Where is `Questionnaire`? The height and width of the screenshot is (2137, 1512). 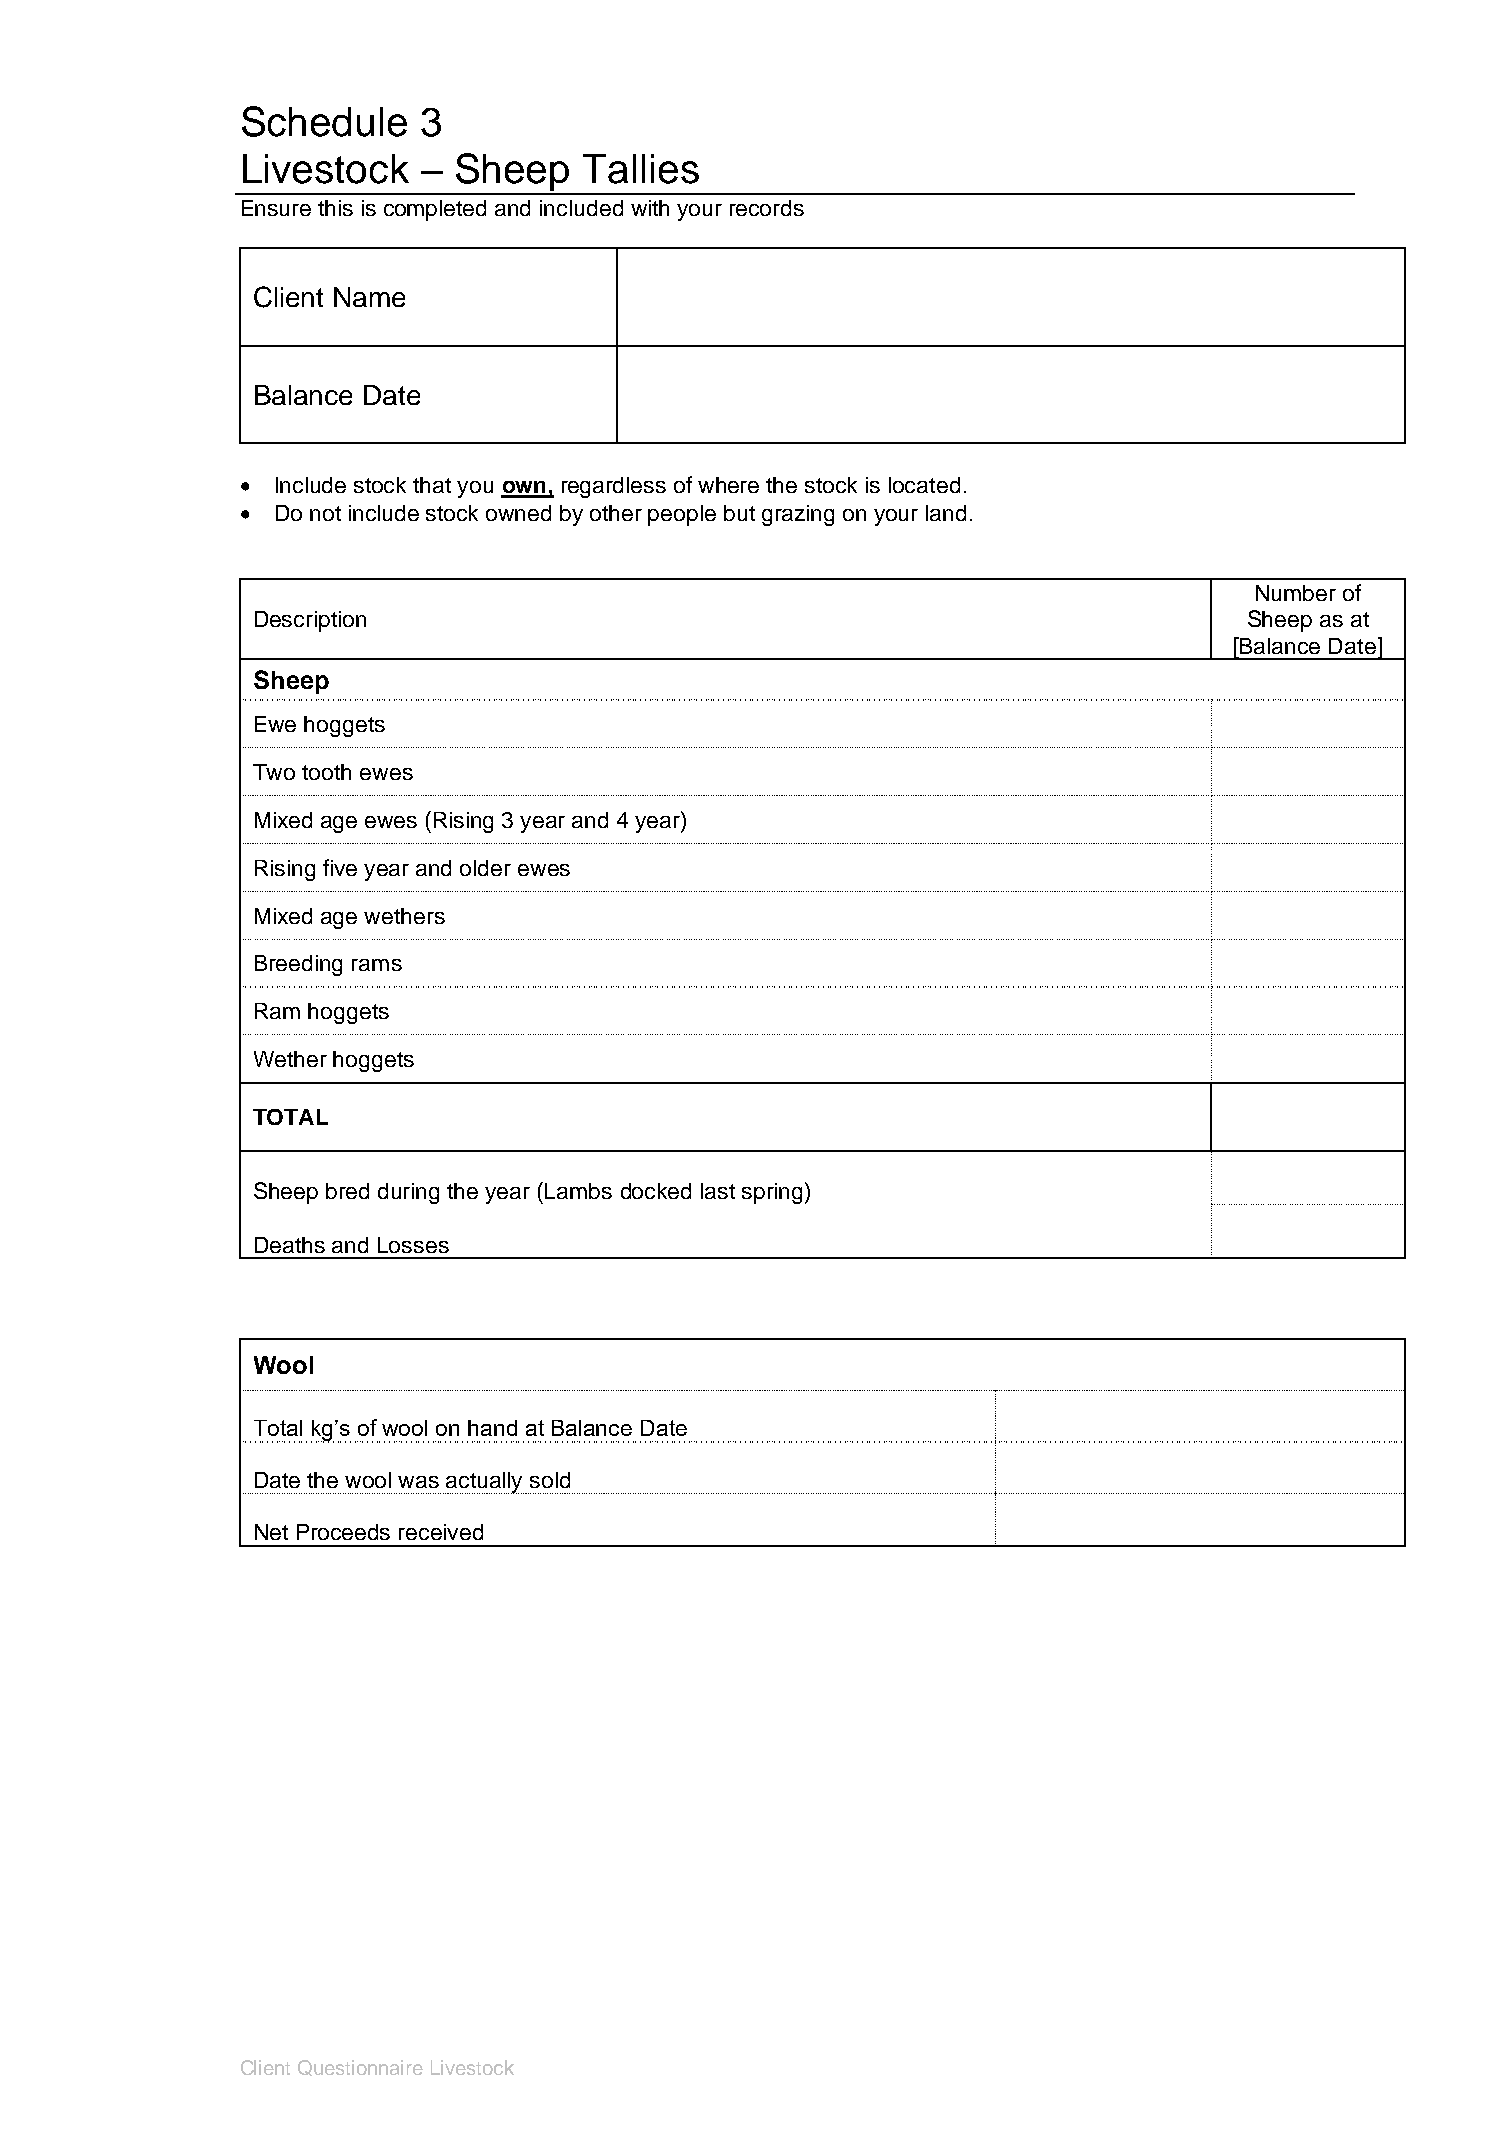 Questionnaire is located at coordinates (360, 2068).
